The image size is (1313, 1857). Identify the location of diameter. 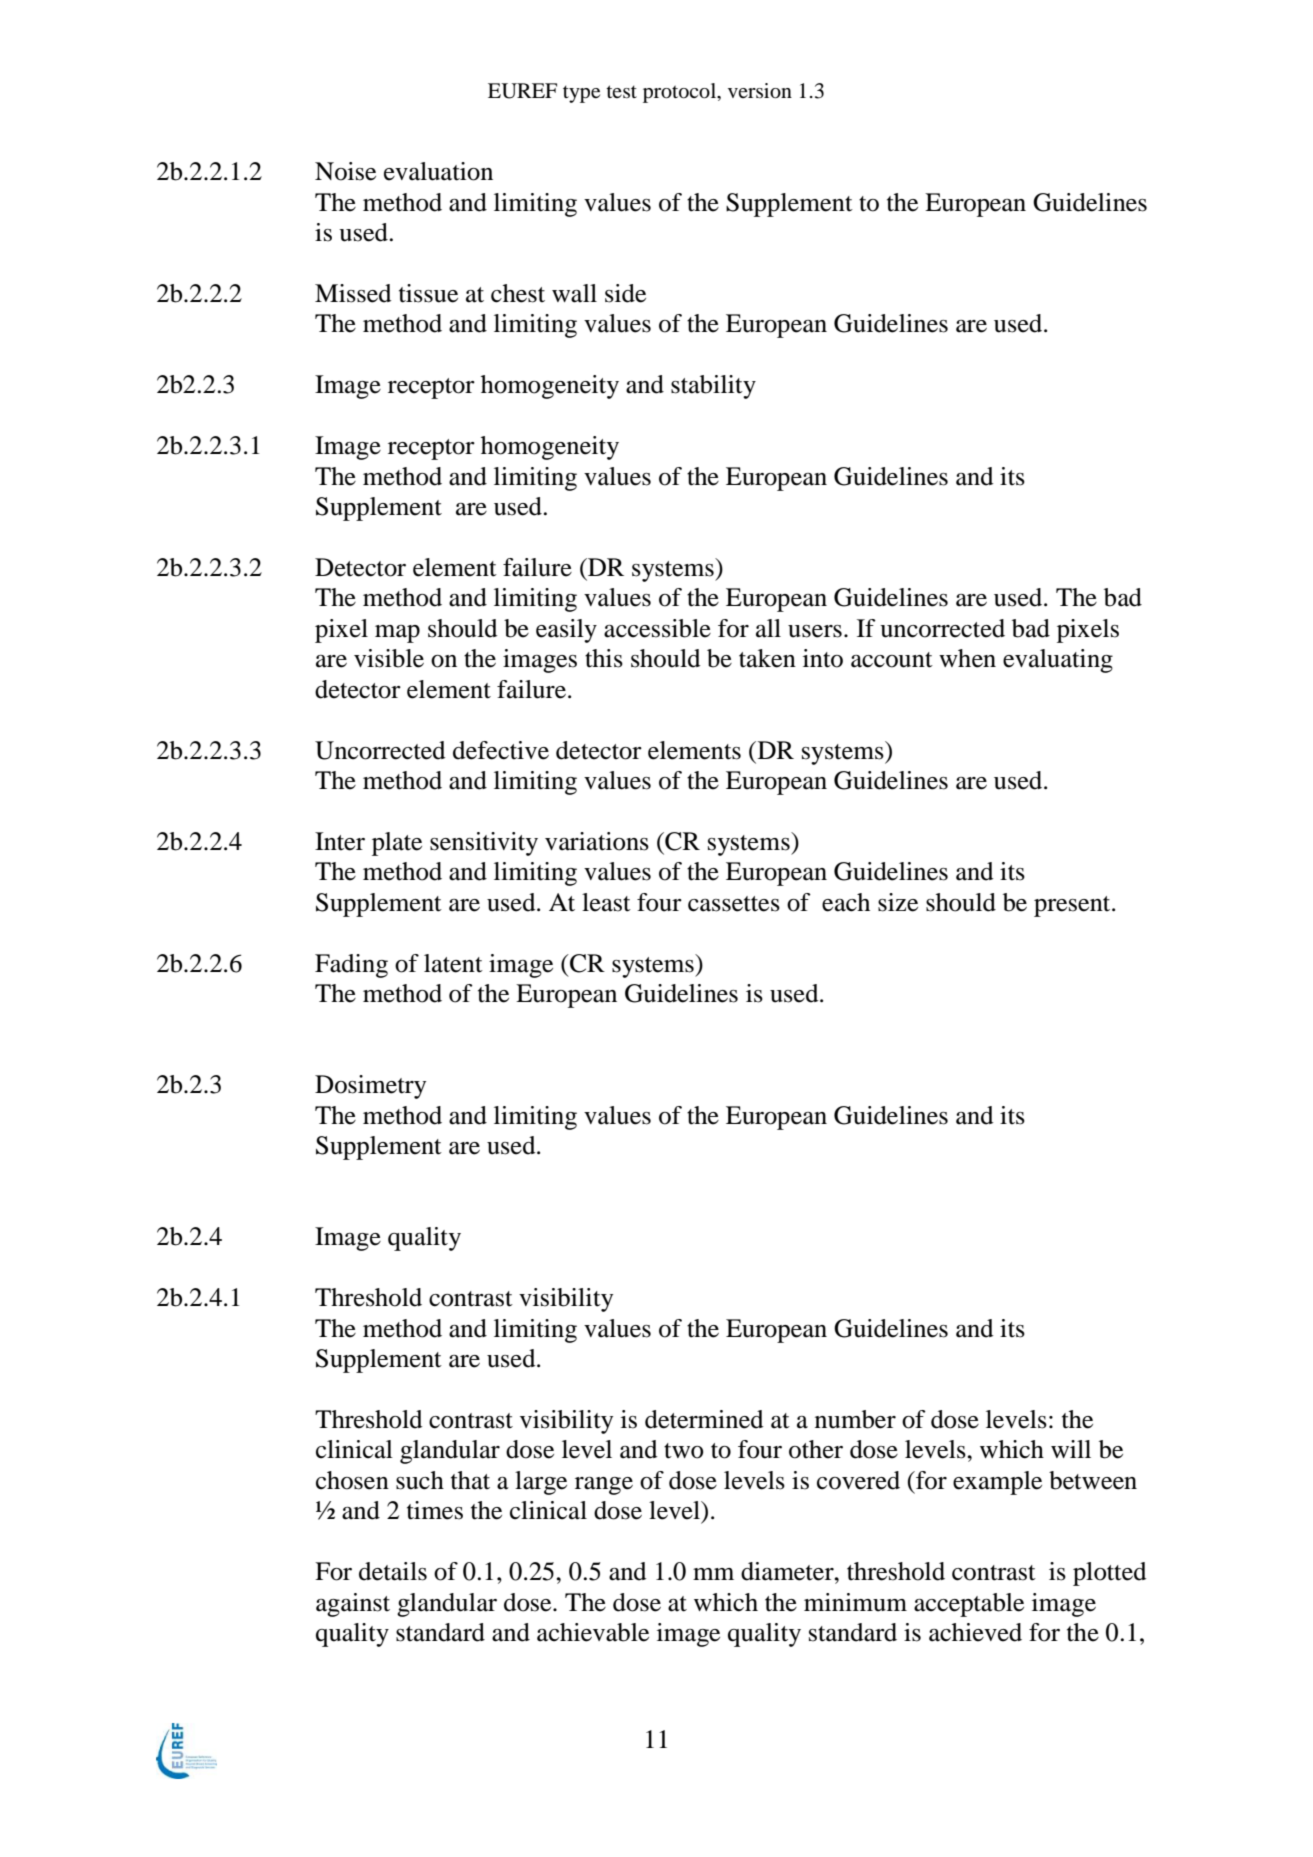
(788, 1571).
